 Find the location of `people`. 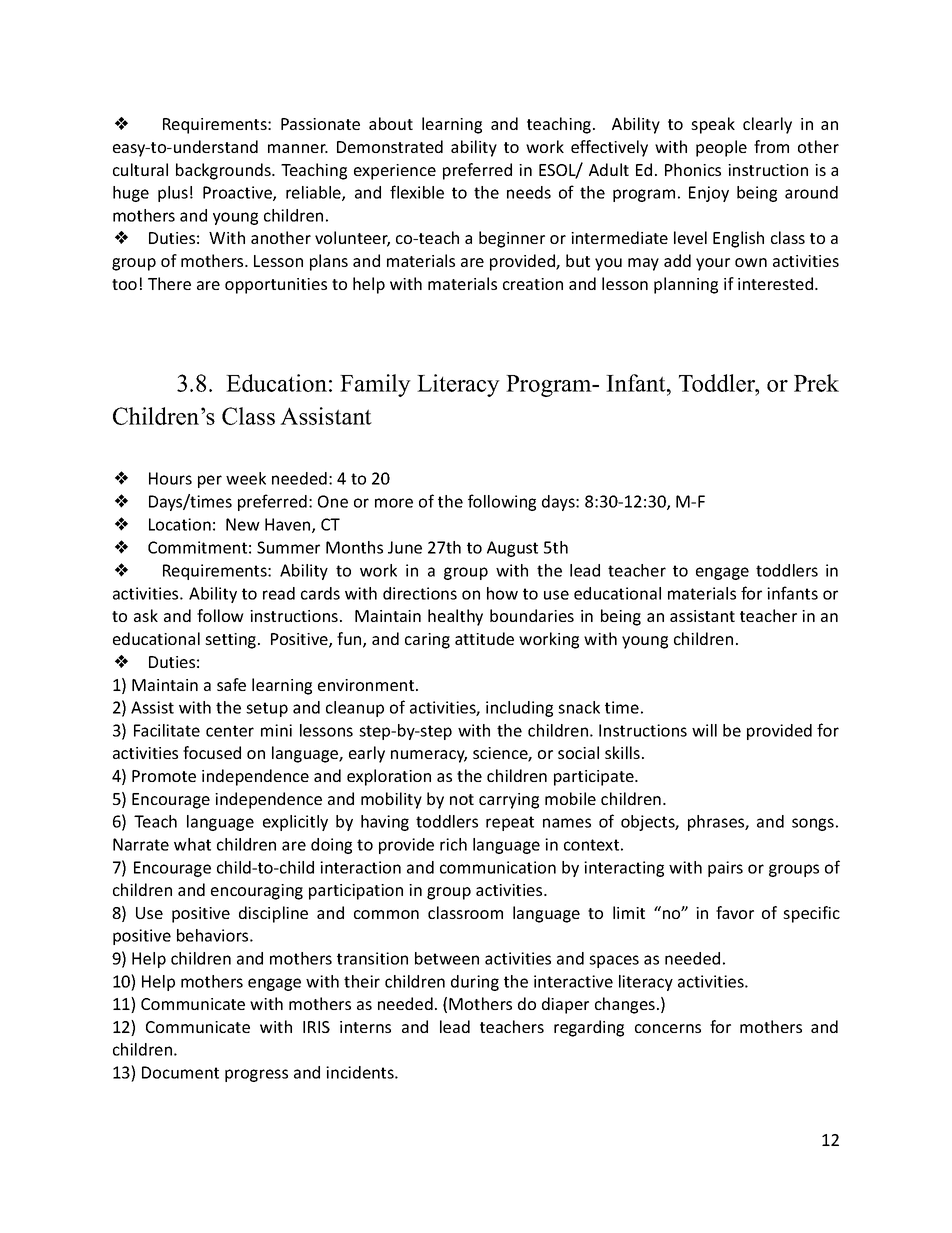

people is located at coordinates (721, 148).
